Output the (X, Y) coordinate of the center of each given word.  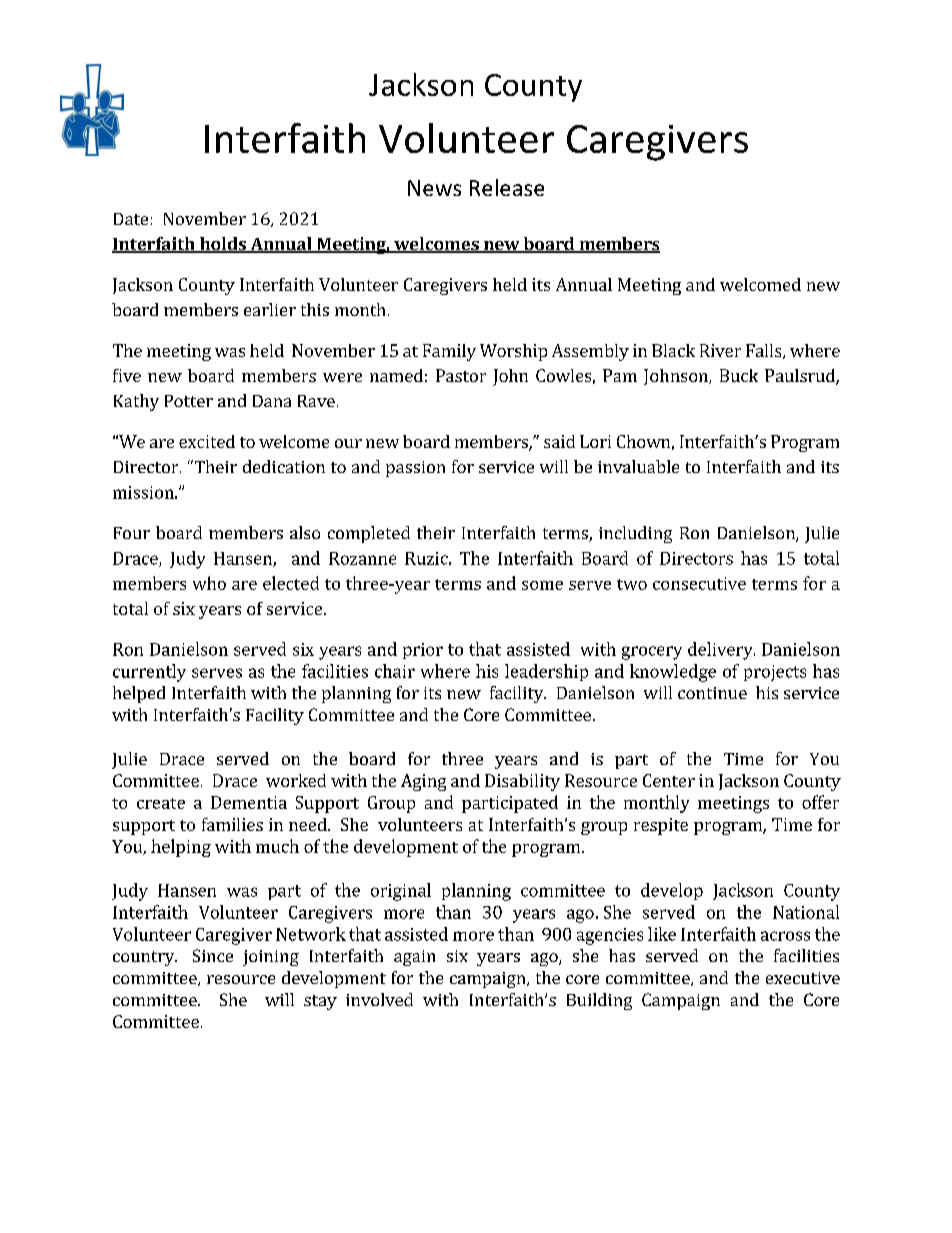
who (209, 583)
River (720, 350)
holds (222, 245)
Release (507, 187)
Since (213, 955)
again (414, 958)
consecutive (699, 583)
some (542, 585)
